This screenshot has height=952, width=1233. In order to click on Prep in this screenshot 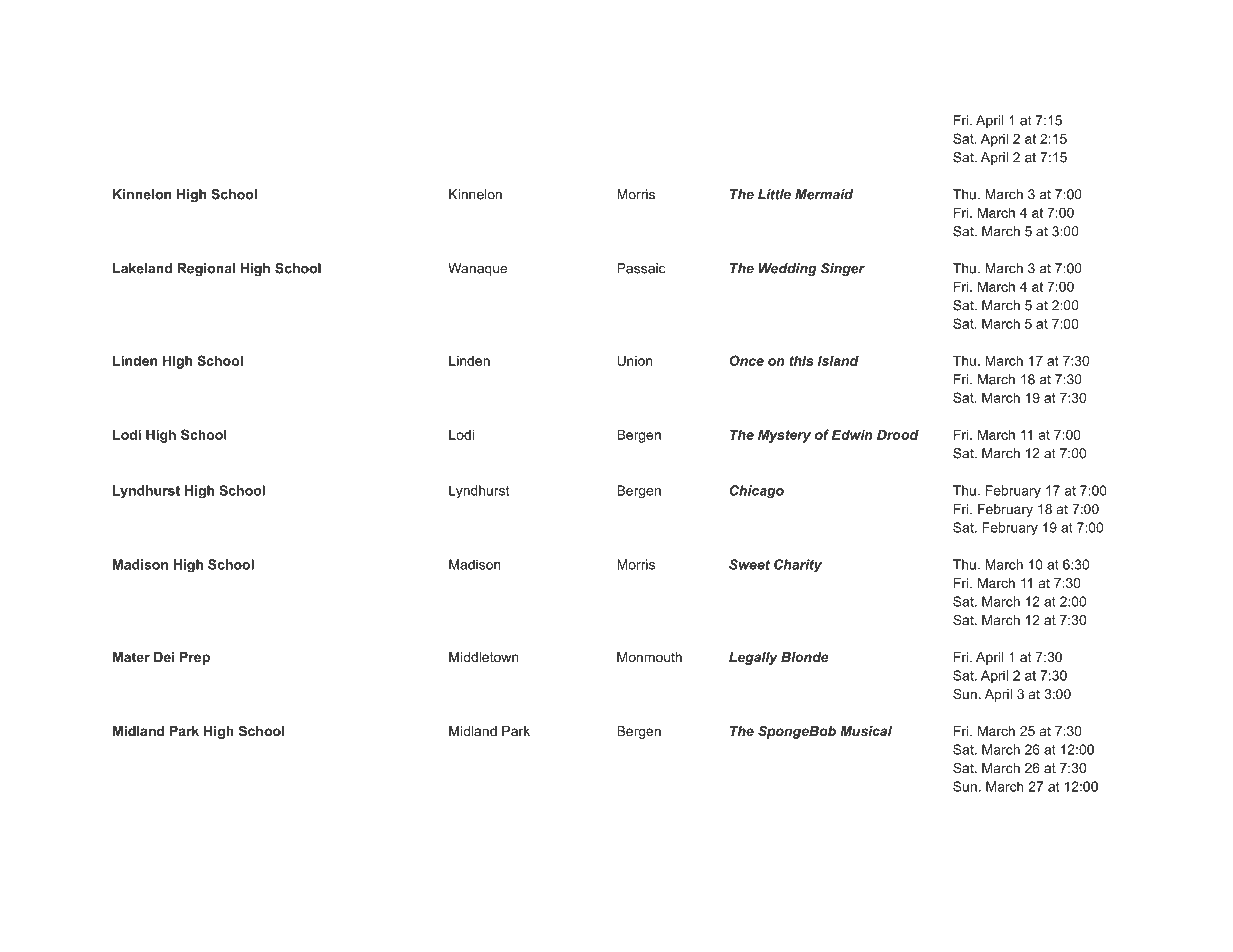, I will do `click(195, 658)`.
